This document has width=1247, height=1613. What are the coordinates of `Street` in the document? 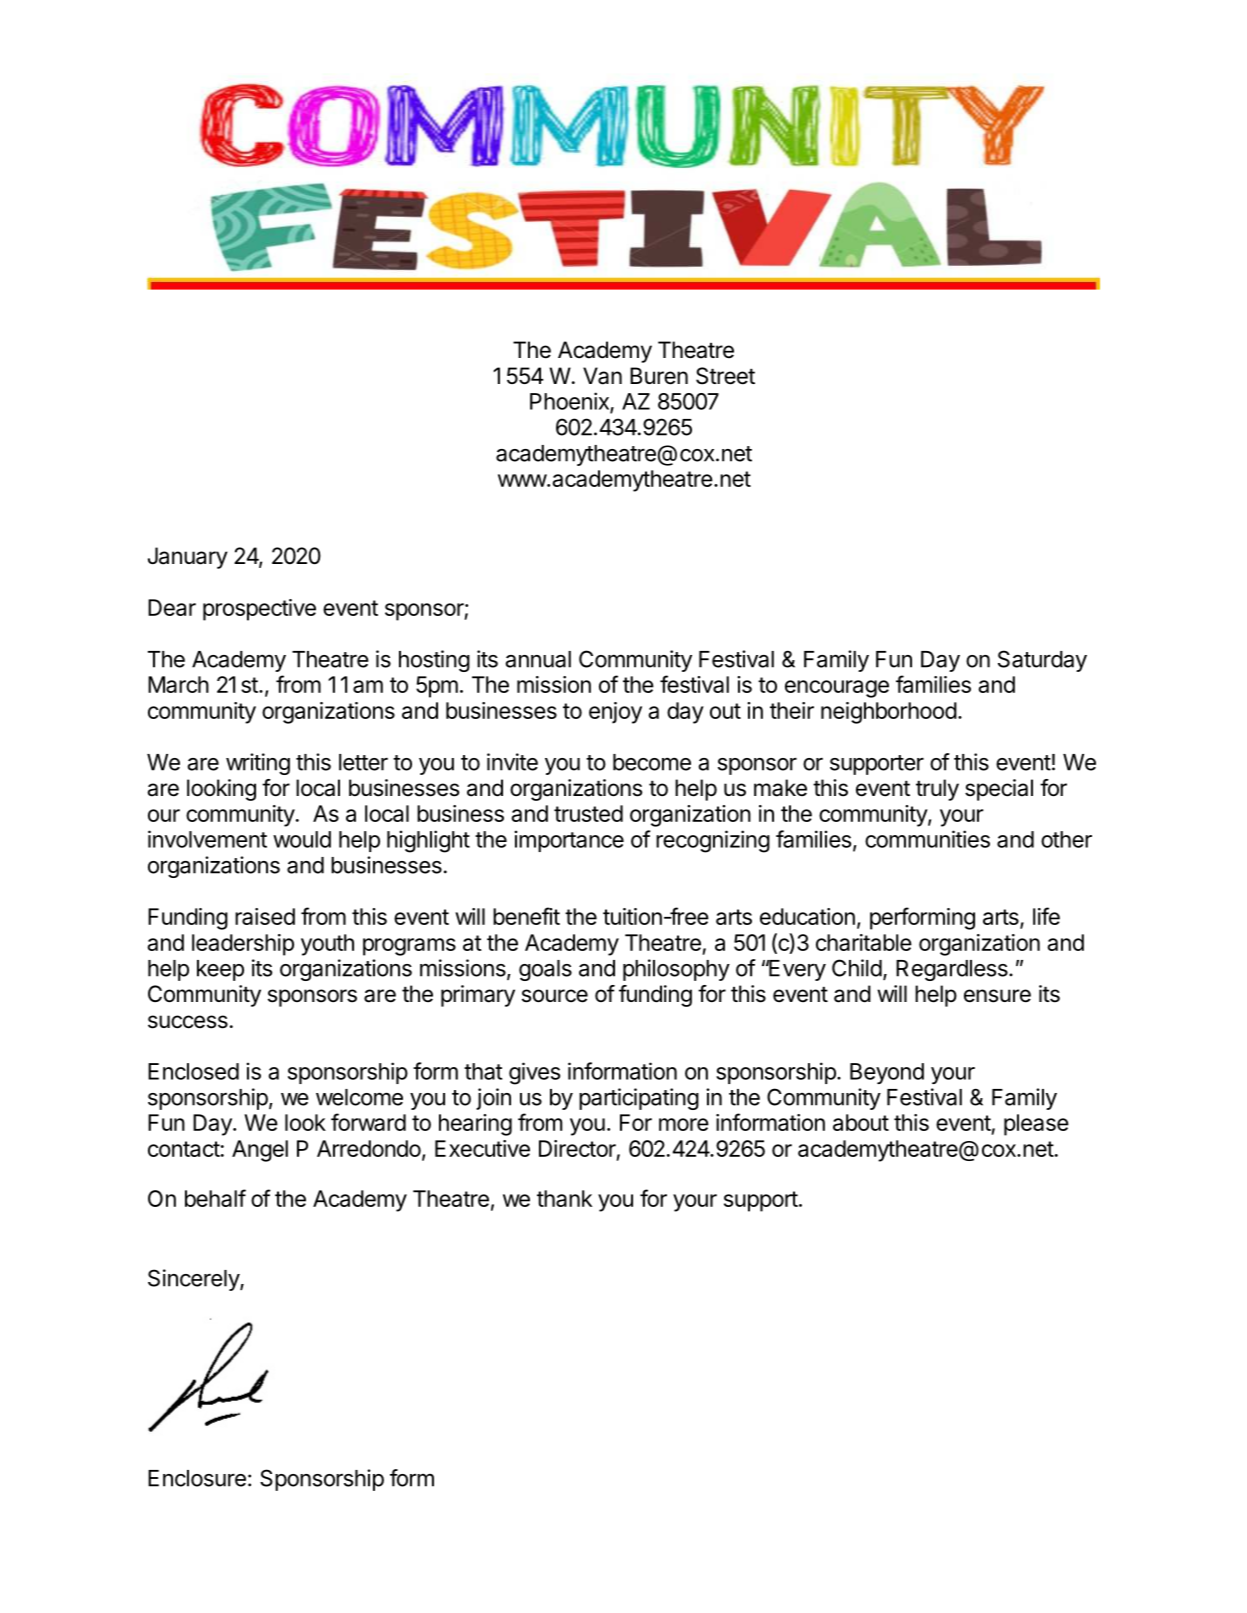 It's located at (725, 376).
